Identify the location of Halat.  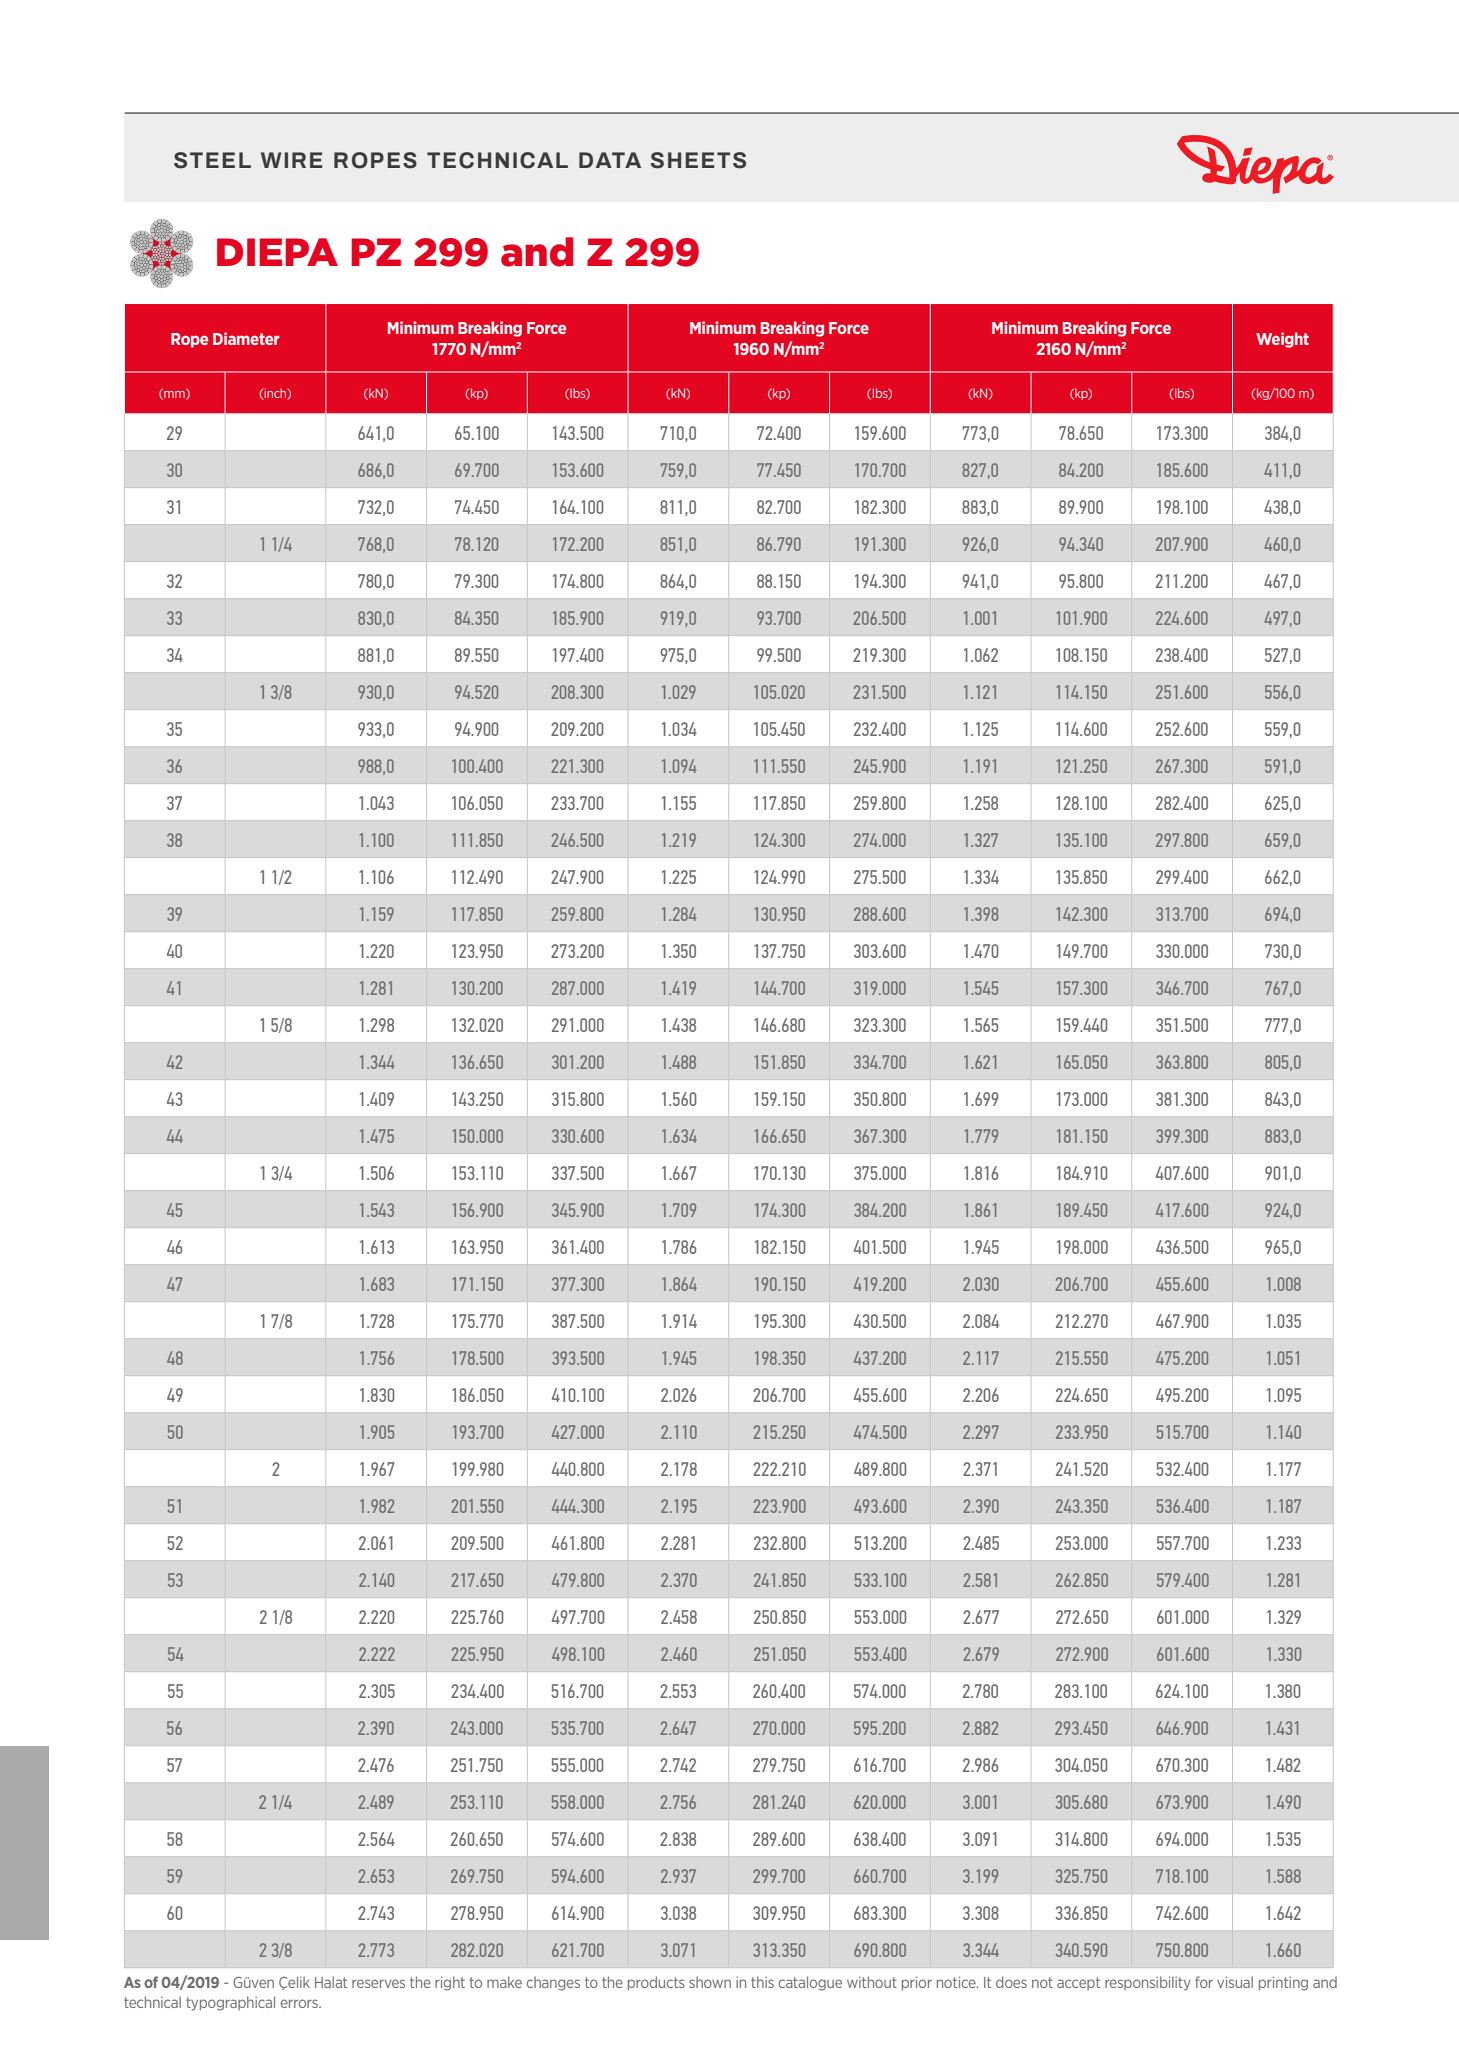
(331, 1982).
